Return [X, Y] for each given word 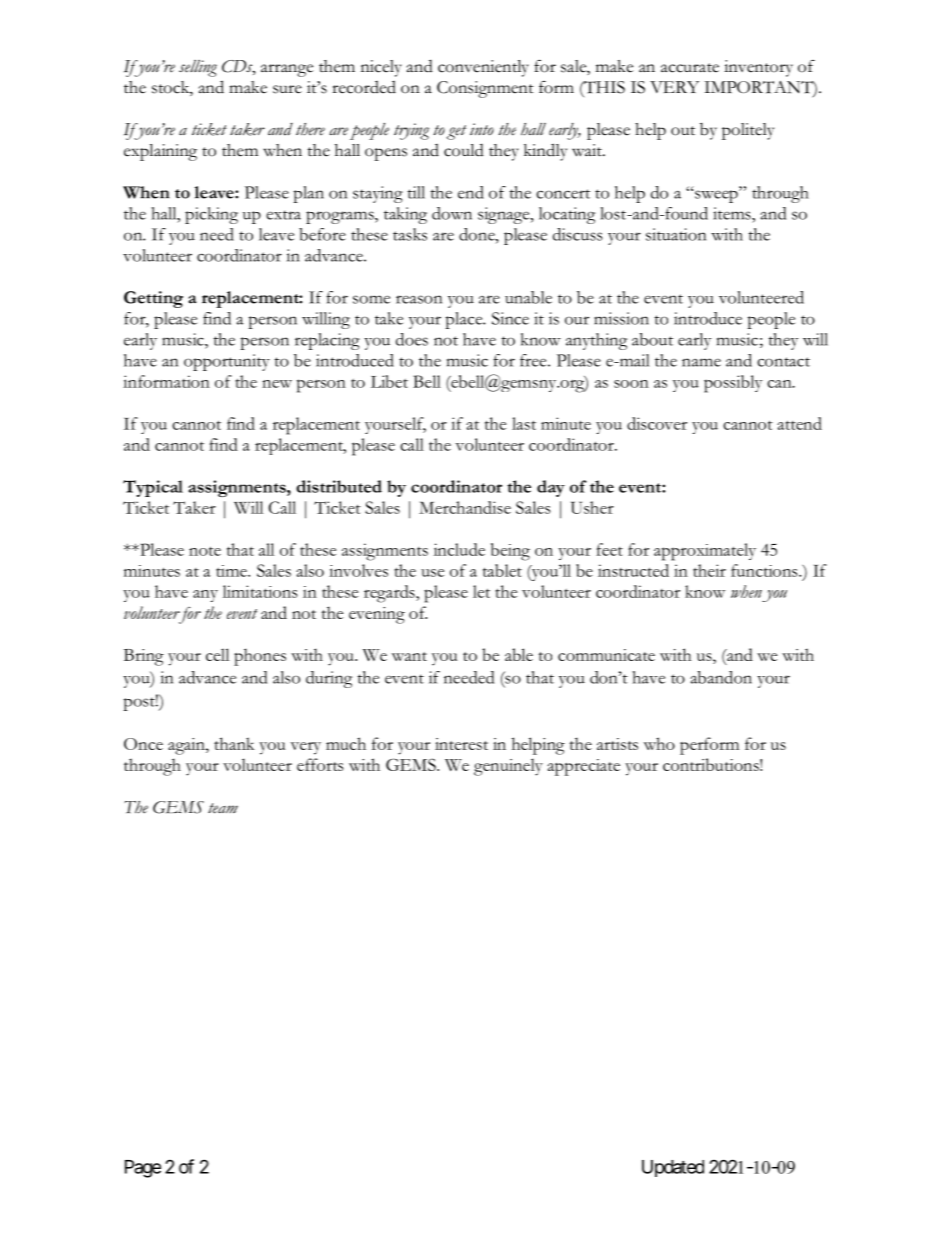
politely [748, 131]
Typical [153, 488]
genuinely [508, 767]
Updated [673, 1168]
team [223, 808]
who [659, 743]
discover [657, 423]
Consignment [485, 89]
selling [198, 68]
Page [143, 1169]
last [524, 423]
